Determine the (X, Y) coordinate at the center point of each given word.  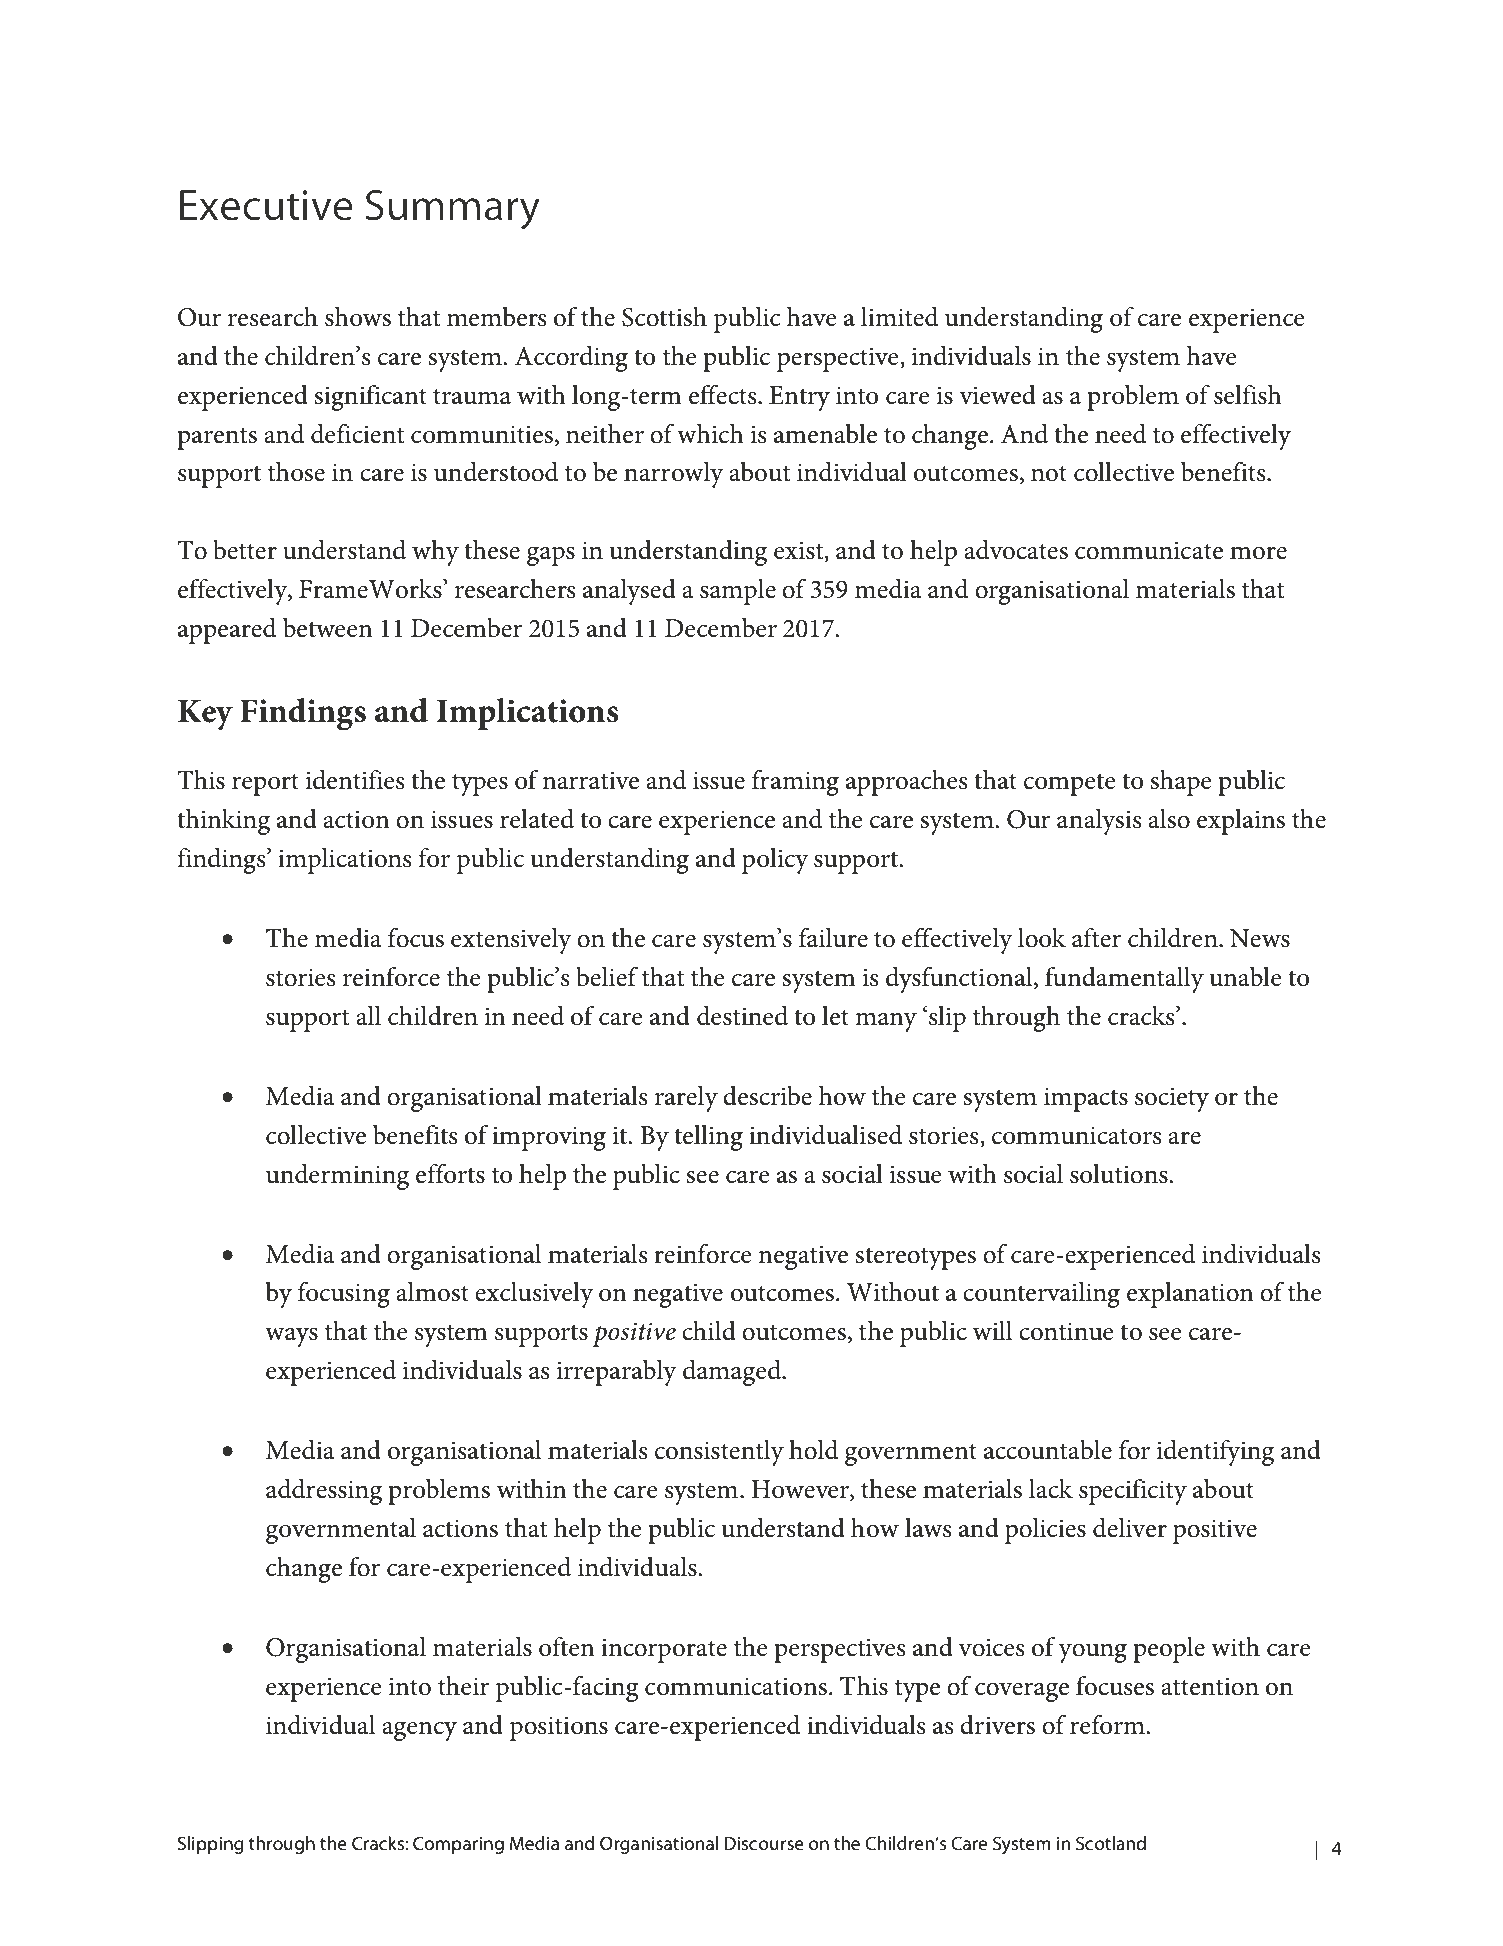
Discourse (764, 1843)
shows (358, 317)
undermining (337, 1177)
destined (742, 1016)
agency (419, 1731)
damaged (733, 1373)
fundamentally (1124, 979)
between (328, 628)
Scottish (664, 317)
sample (738, 592)
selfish (1248, 394)
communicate (1149, 550)
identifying (1215, 1452)
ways (291, 1337)
